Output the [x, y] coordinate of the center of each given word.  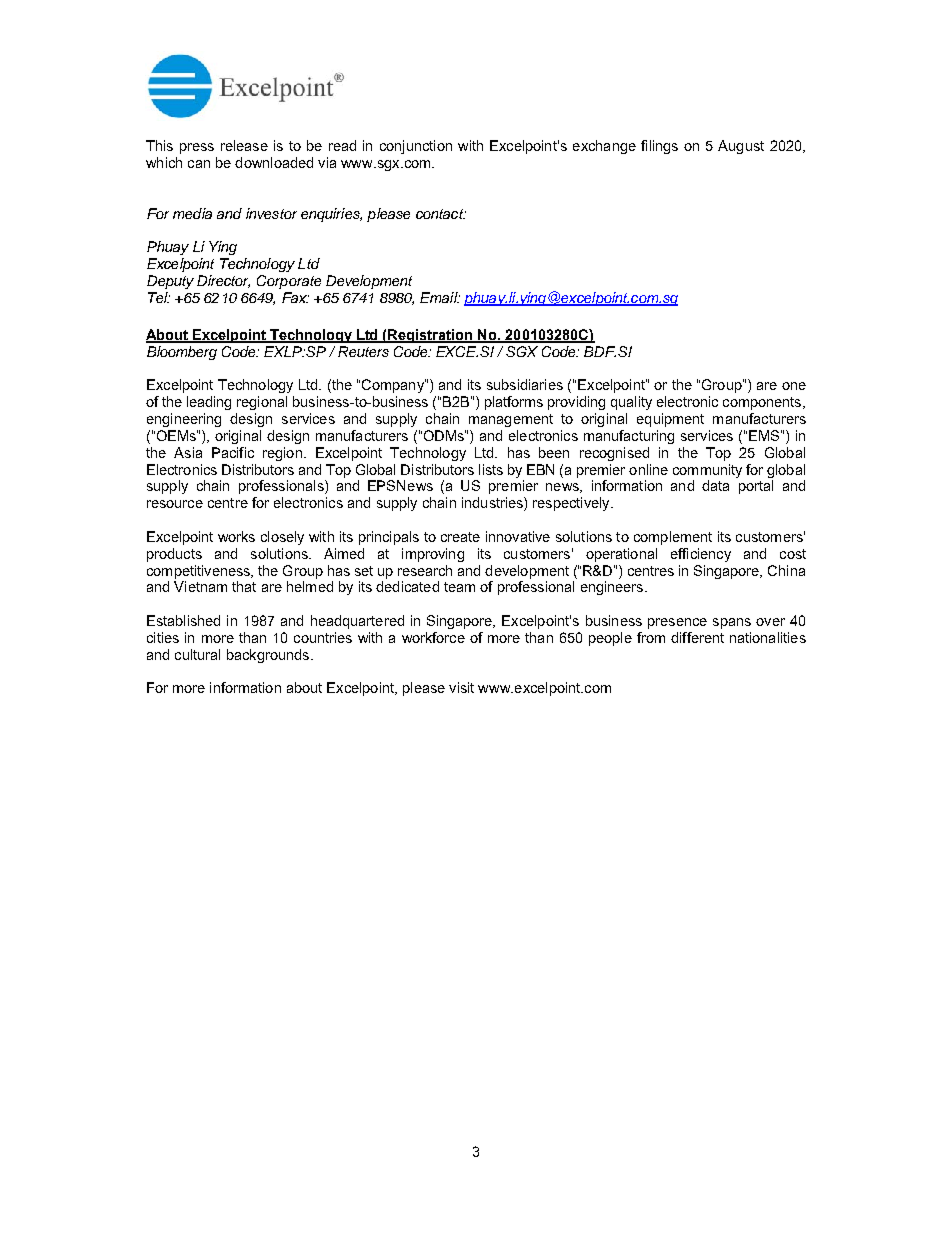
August [741, 147]
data [715, 485]
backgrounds [268, 656]
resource [175, 504]
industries [493, 504]
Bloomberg [182, 353]
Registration [431, 336]
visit [461, 687]
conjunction [416, 147]
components [763, 403]
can [199, 164]
